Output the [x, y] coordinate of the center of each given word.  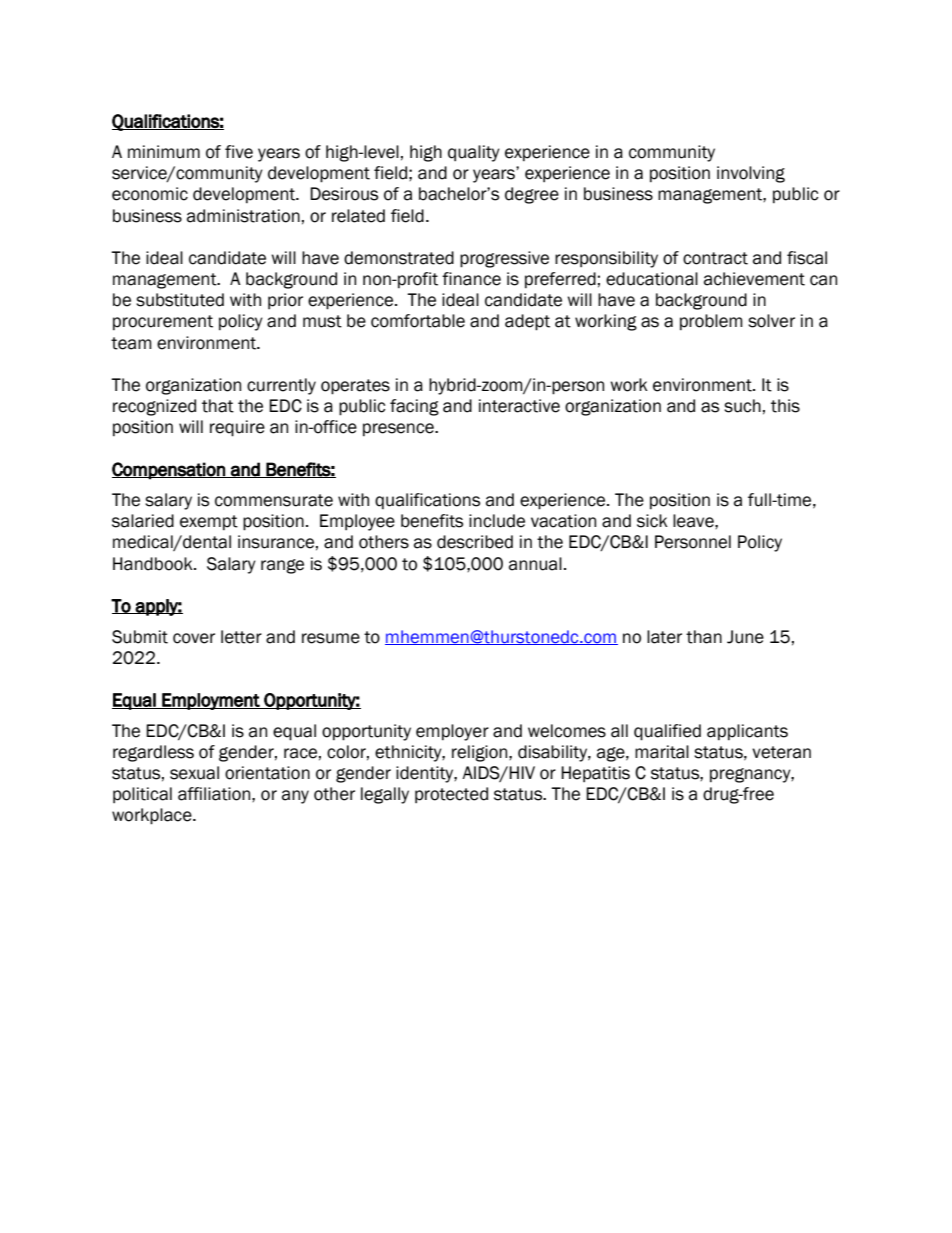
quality [474, 153]
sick [652, 521]
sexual [194, 773]
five [239, 152]
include [497, 521]
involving [751, 174]
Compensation [169, 471]
